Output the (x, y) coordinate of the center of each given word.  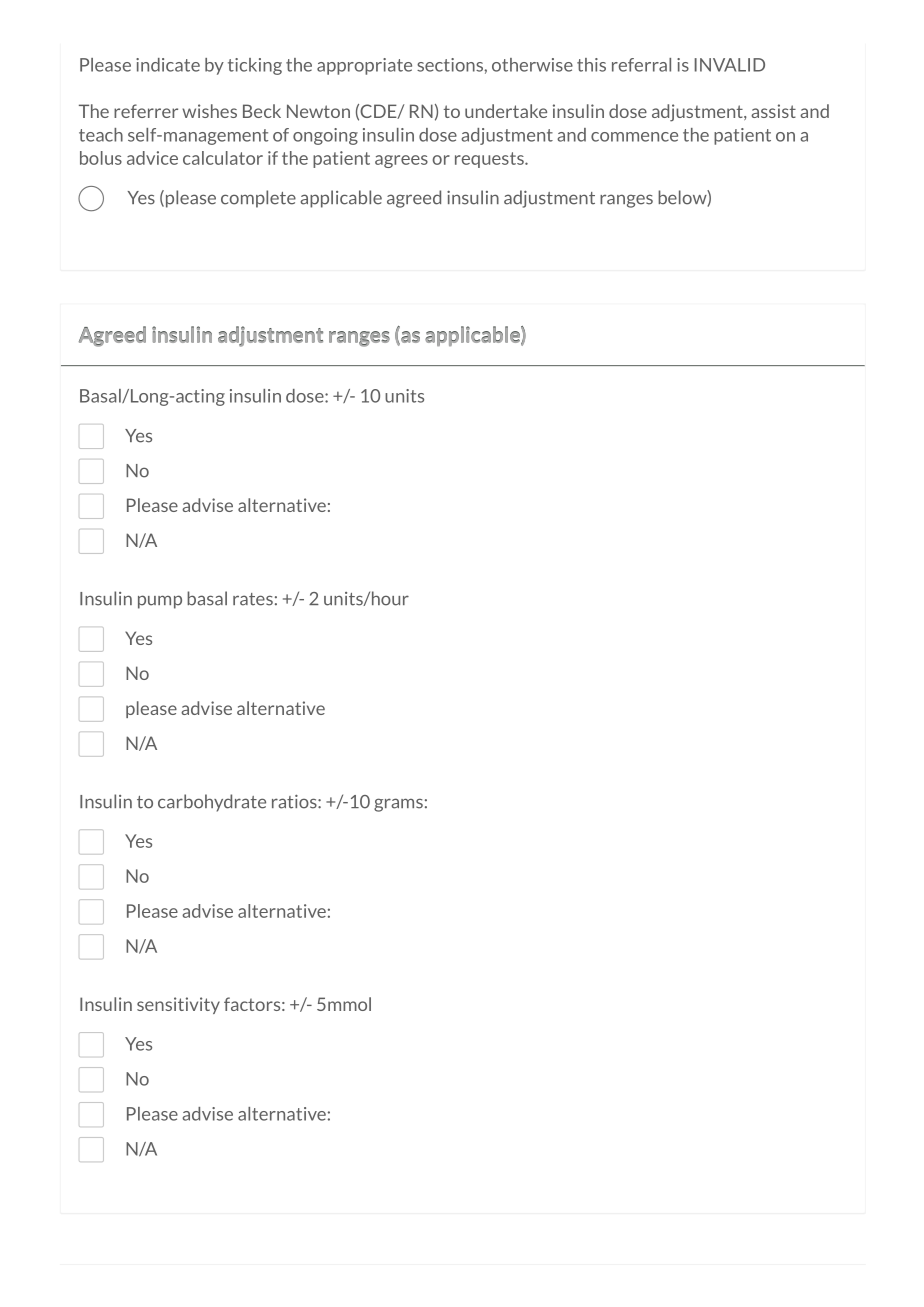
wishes (209, 111)
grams (398, 805)
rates (253, 599)
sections (451, 65)
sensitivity (178, 1005)
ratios (295, 802)
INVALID (730, 65)
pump (160, 602)
